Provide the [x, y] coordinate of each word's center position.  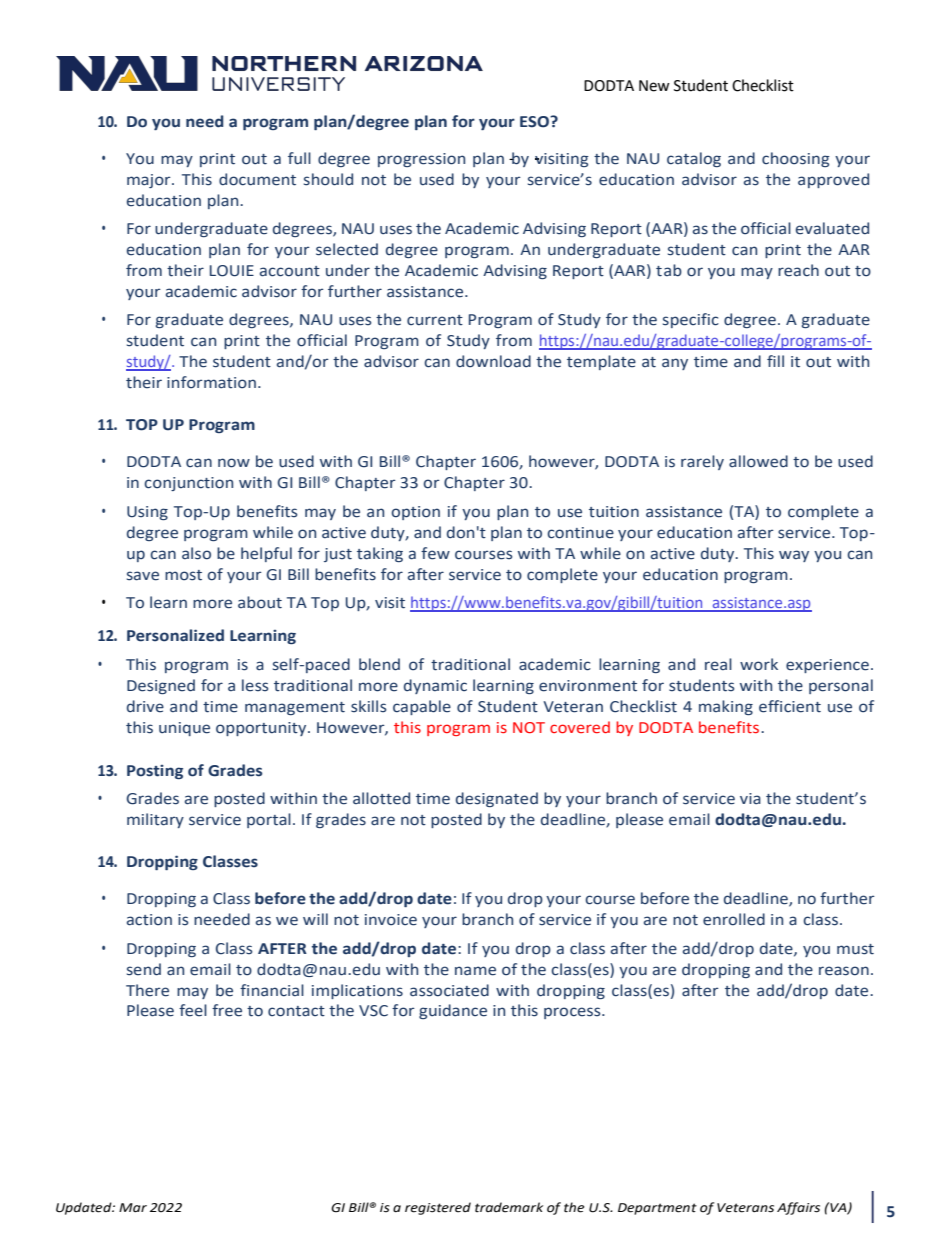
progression [421, 160]
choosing [796, 159]
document [257, 179]
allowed [758, 461]
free [227, 1010]
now [234, 463]
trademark [509, 1207]
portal [269, 820]
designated [497, 799]
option [415, 513]
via [750, 799]
